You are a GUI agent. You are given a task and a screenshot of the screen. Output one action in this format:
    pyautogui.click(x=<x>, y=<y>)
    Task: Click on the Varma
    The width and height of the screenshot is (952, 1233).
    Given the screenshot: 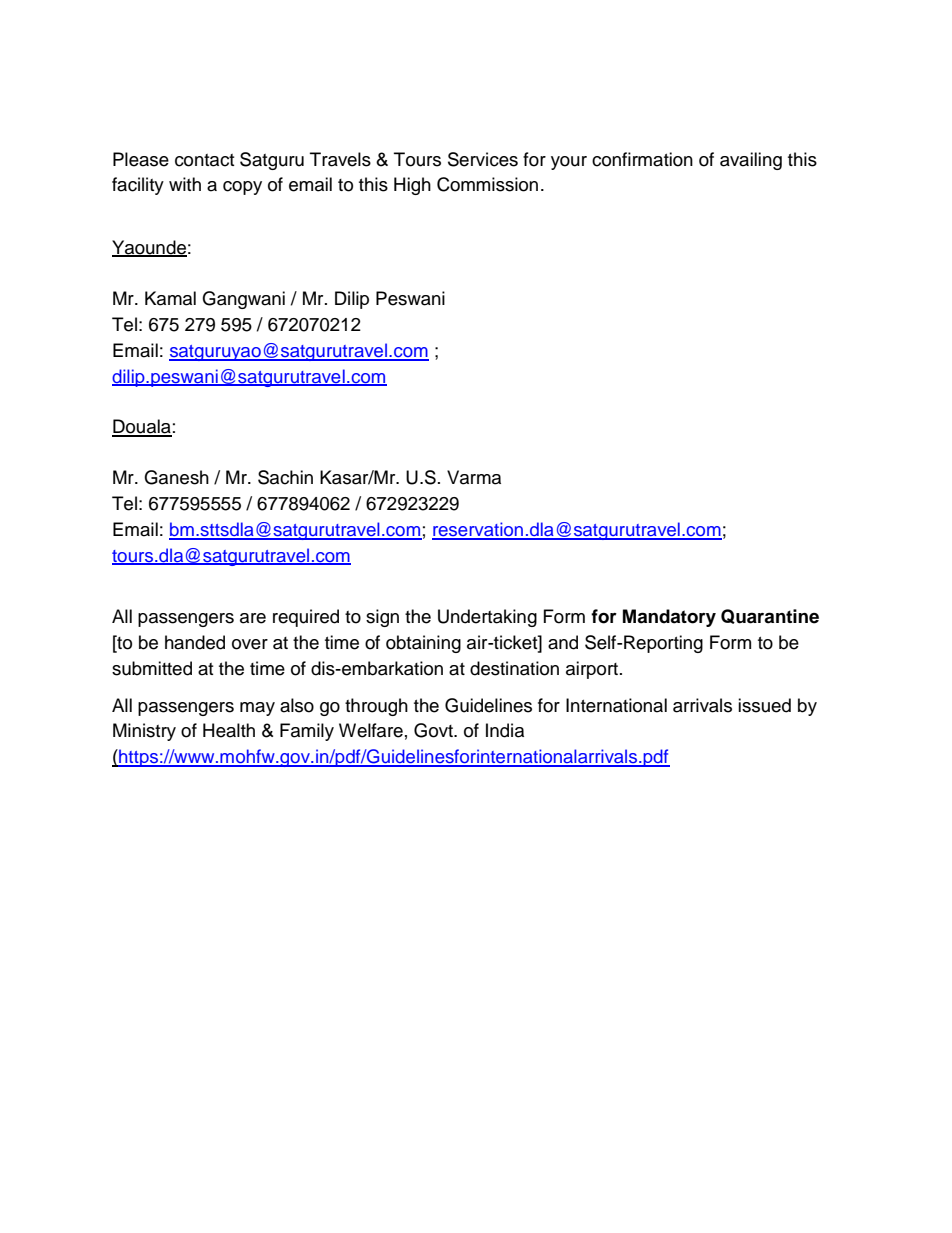 What is the action you would take?
    pyautogui.click(x=474, y=477)
